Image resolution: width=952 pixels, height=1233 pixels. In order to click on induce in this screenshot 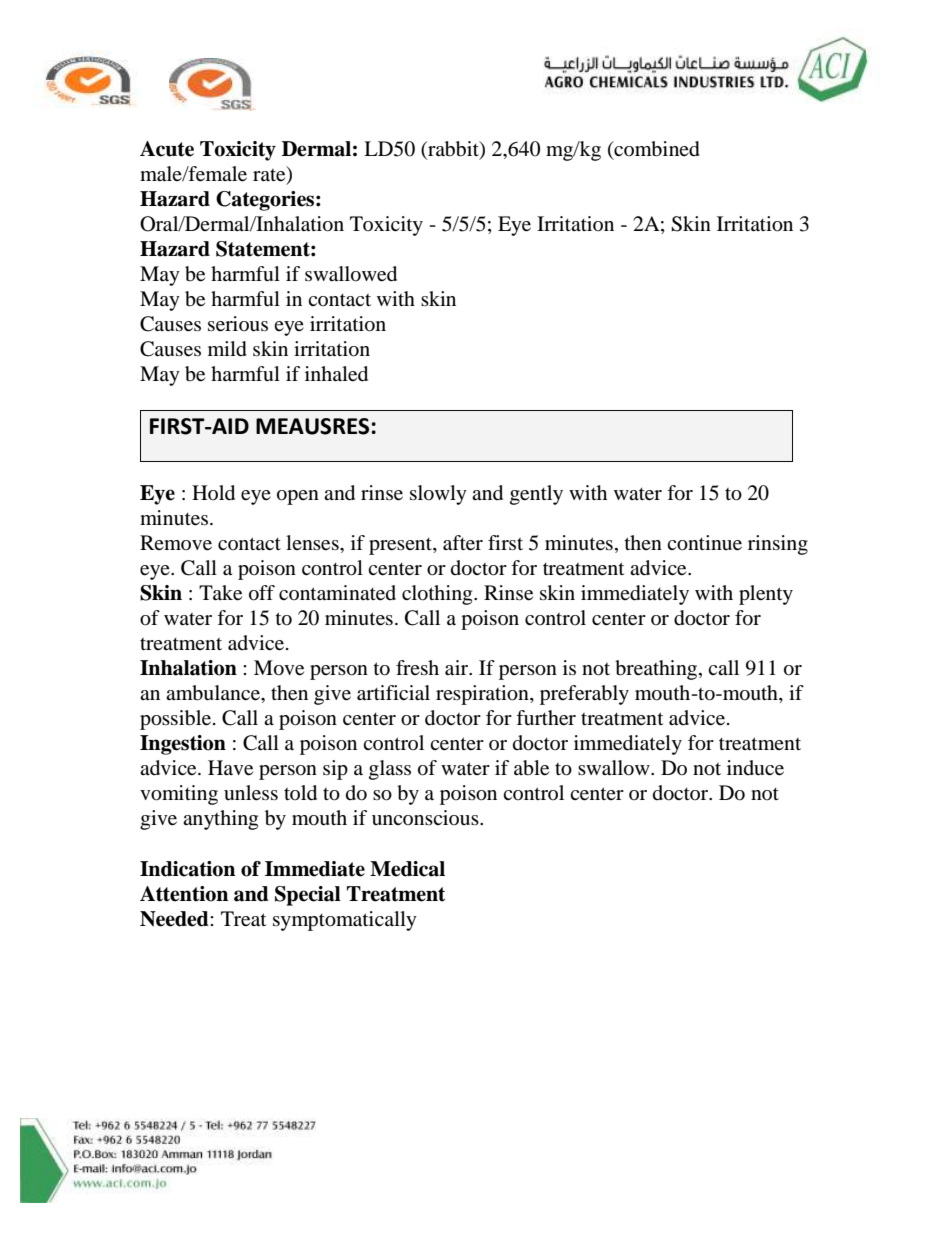, I will do `click(755, 768)`.
